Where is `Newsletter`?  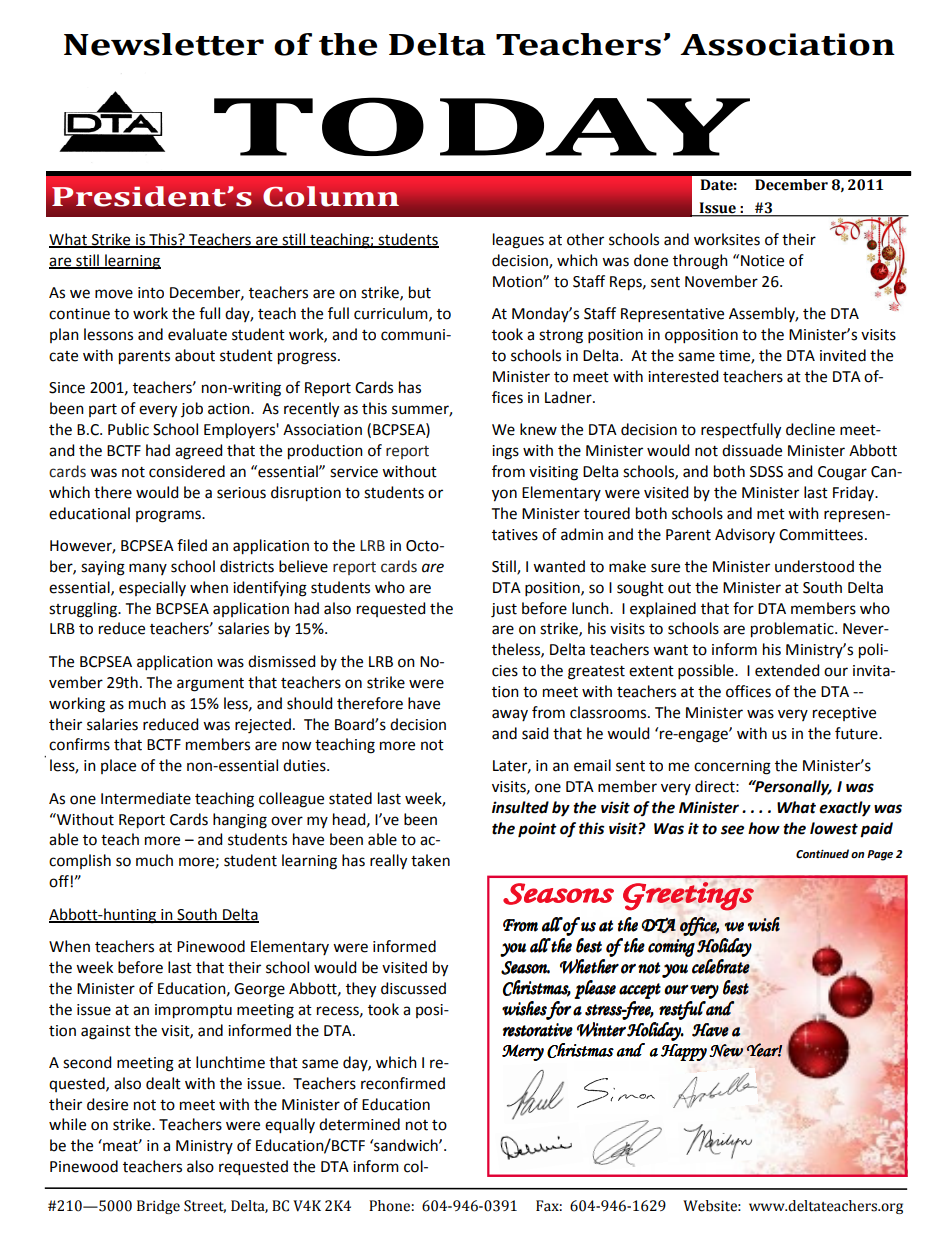 Newsletter is located at coordinates (164, 44).
